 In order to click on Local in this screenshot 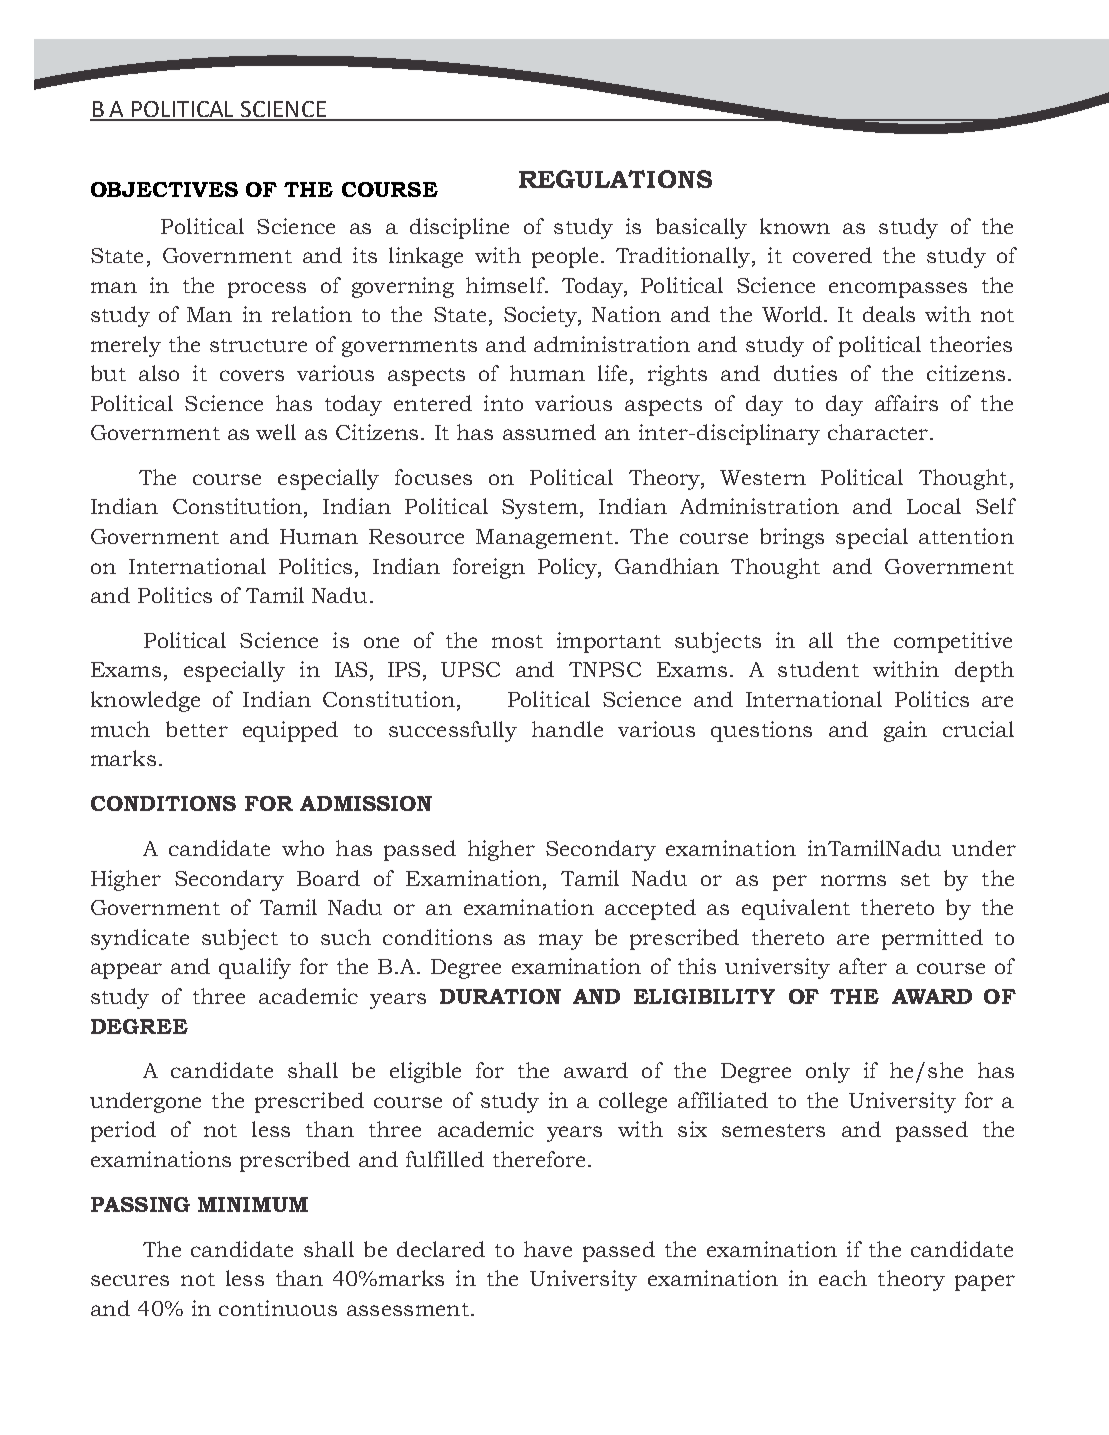, I will do `click(934, 506)`.
